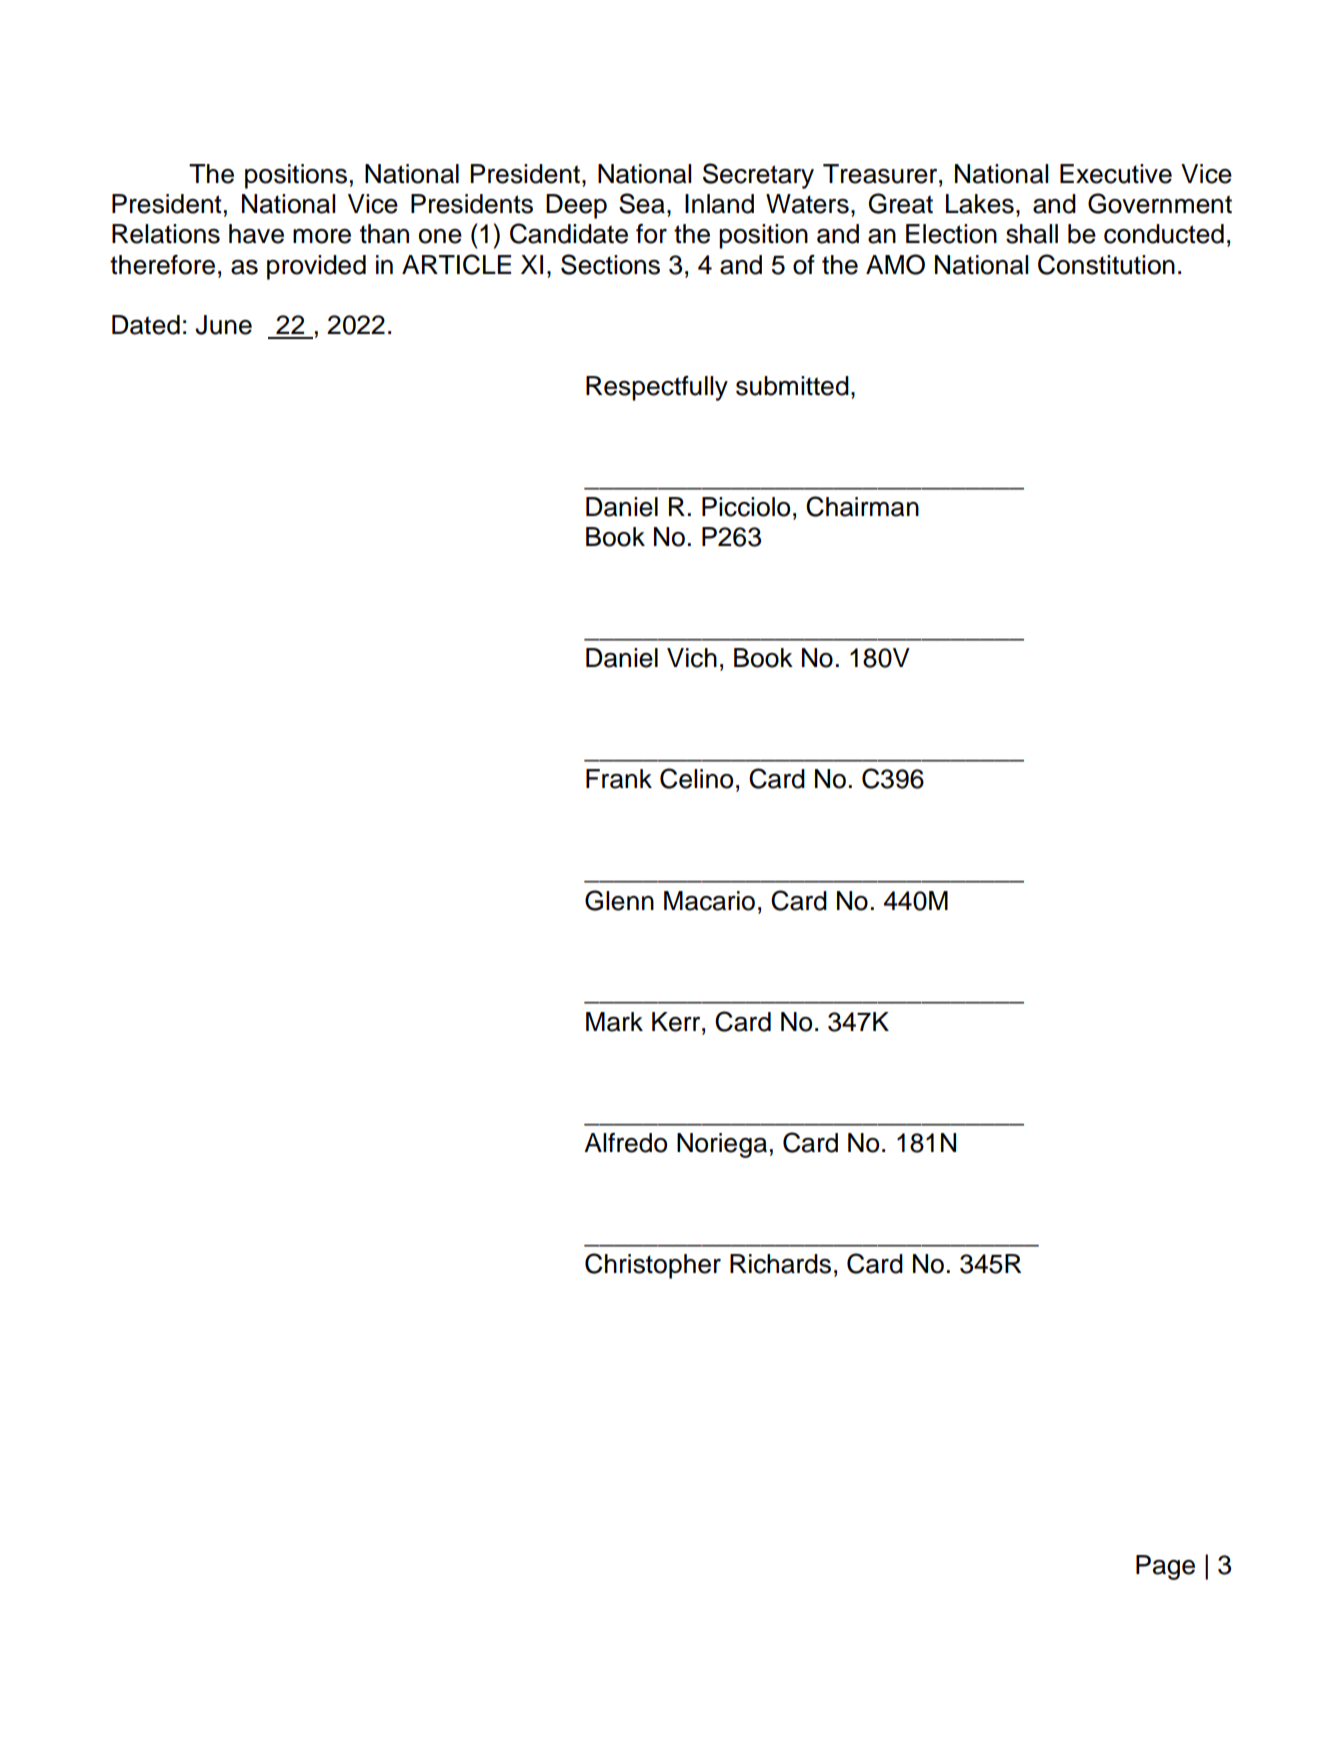 This image has width=1343, height=1738. Describe the element at coordinates (619, 779) in the image. I see `Frank` at that location.
